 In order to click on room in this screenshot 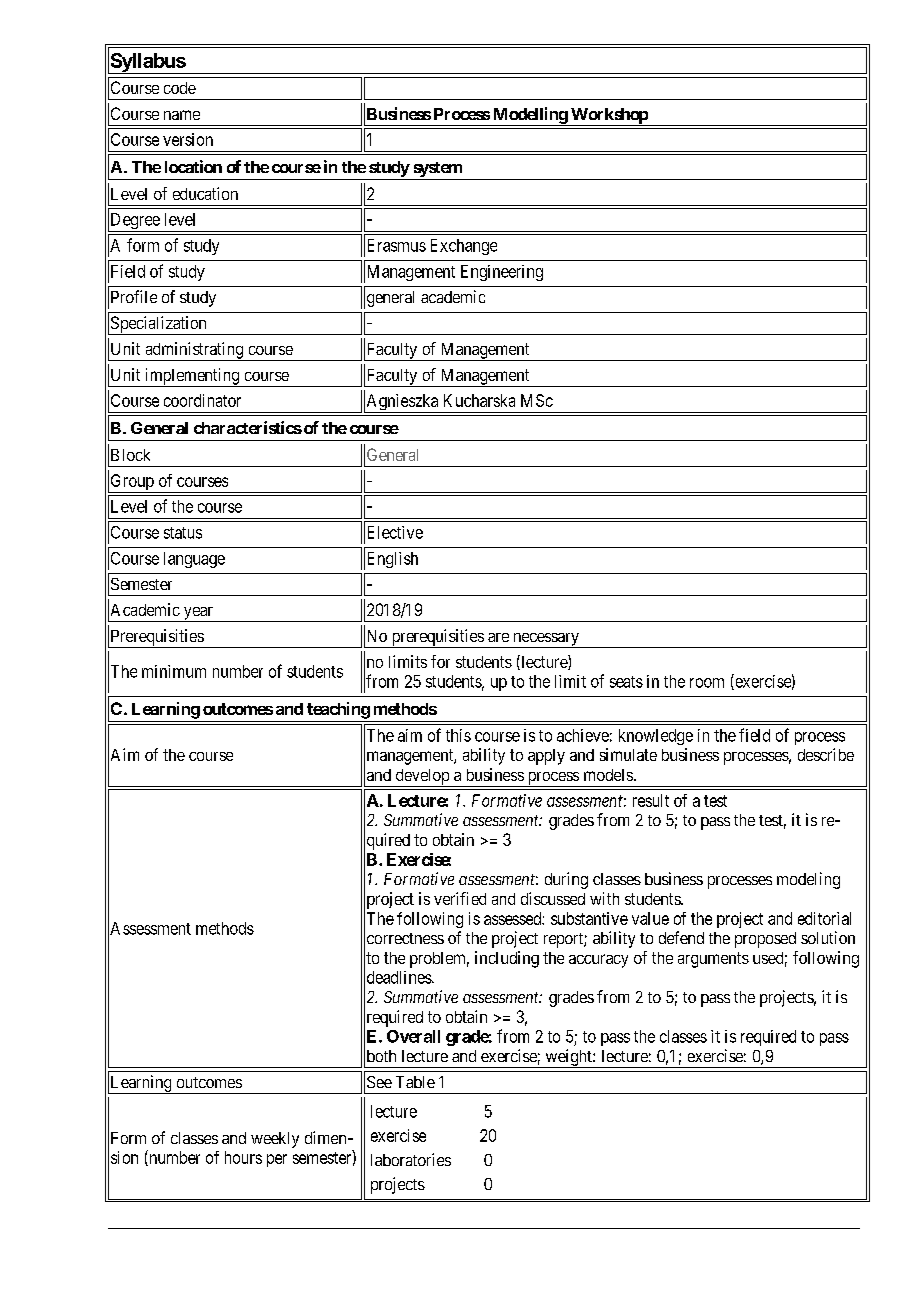, I will do `click(707, 683)`.
